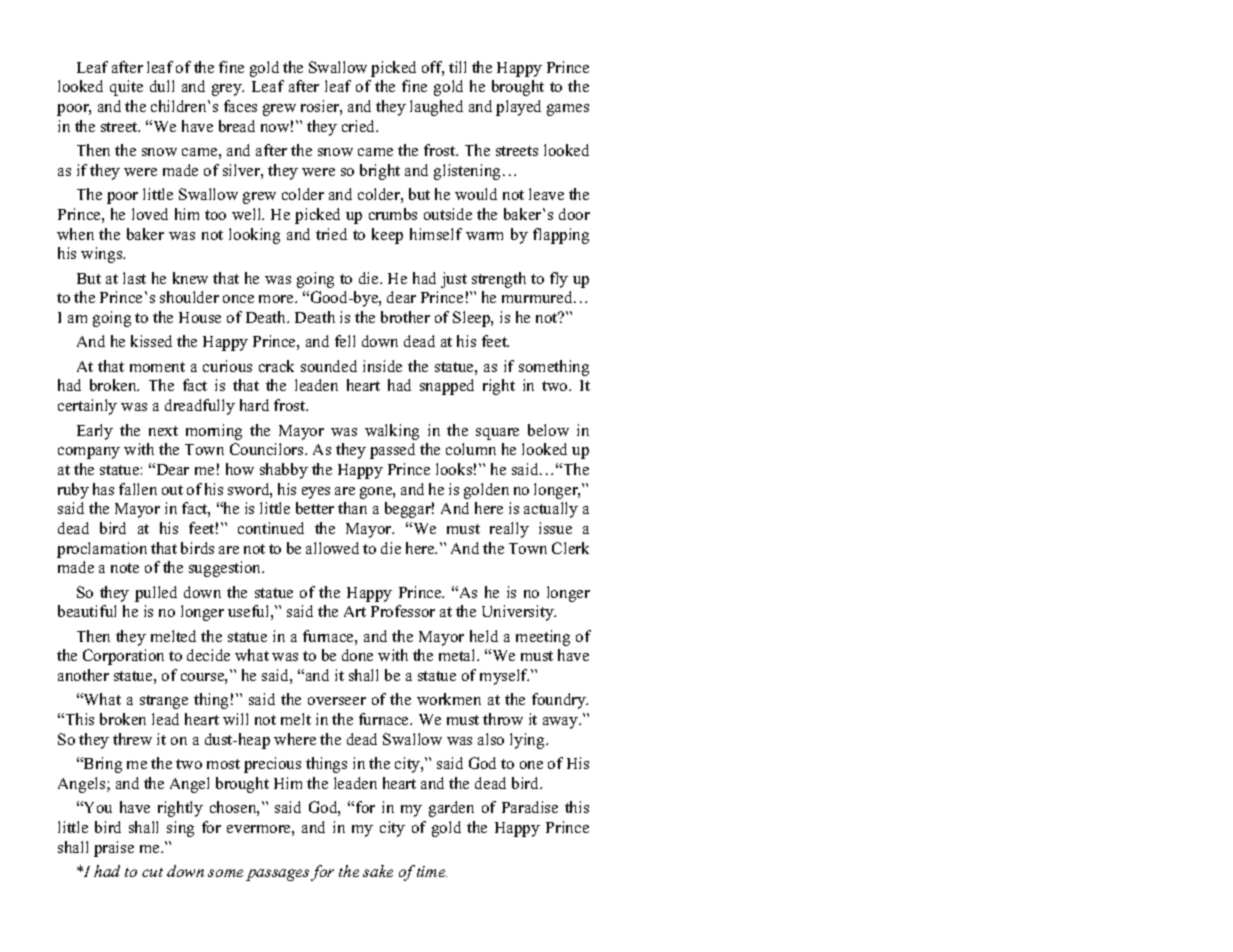 Image resolution: width=1233 pixels, height=952 pixels. Describe the element at coordinates (345, 341) in the screenshot. I see `fell` at that location.
